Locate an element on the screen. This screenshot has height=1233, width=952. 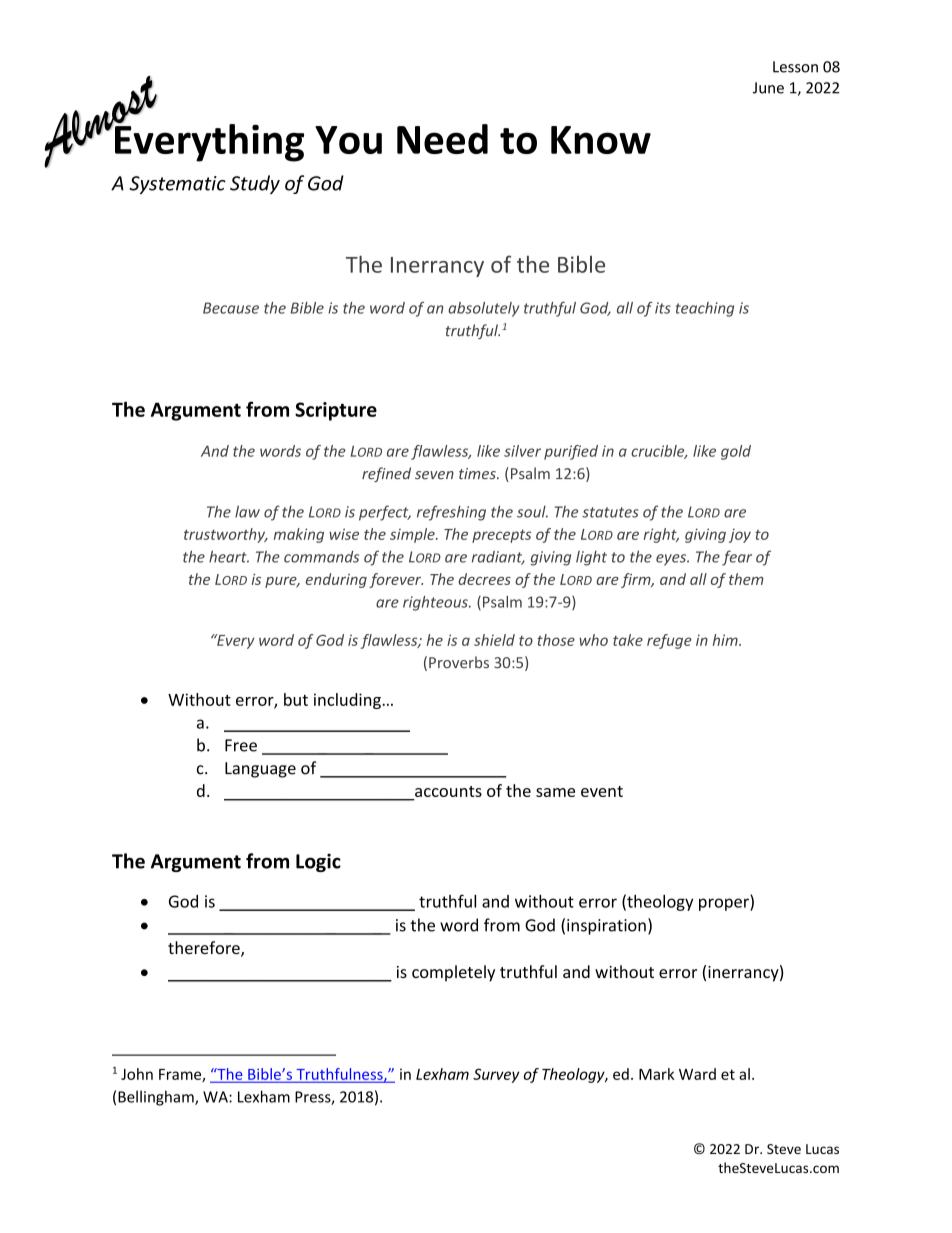
them is located at coordinates (746, 579).
